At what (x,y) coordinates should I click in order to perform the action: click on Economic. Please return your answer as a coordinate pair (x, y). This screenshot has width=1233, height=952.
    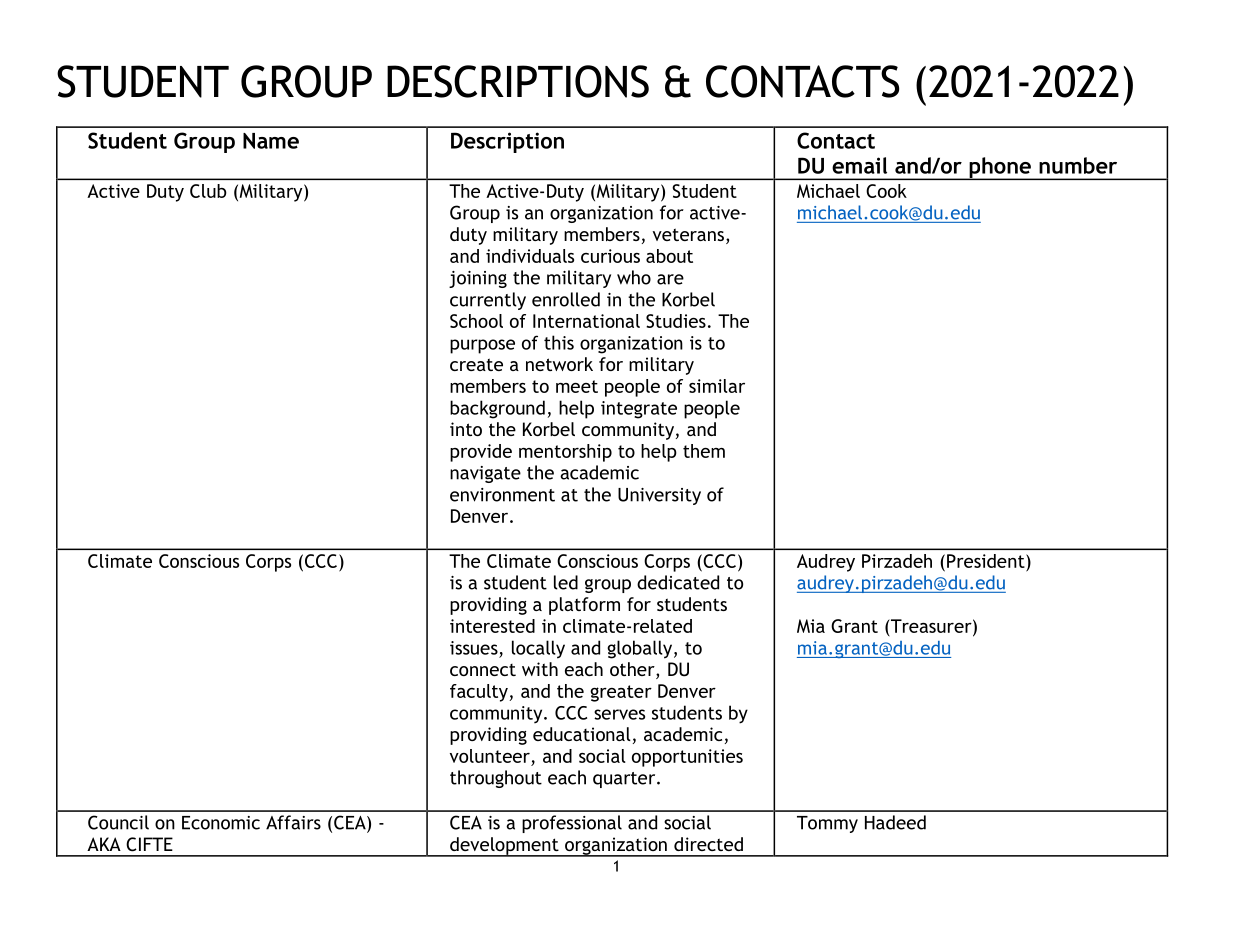
    Looking at the image, I should click on (221, 823).
